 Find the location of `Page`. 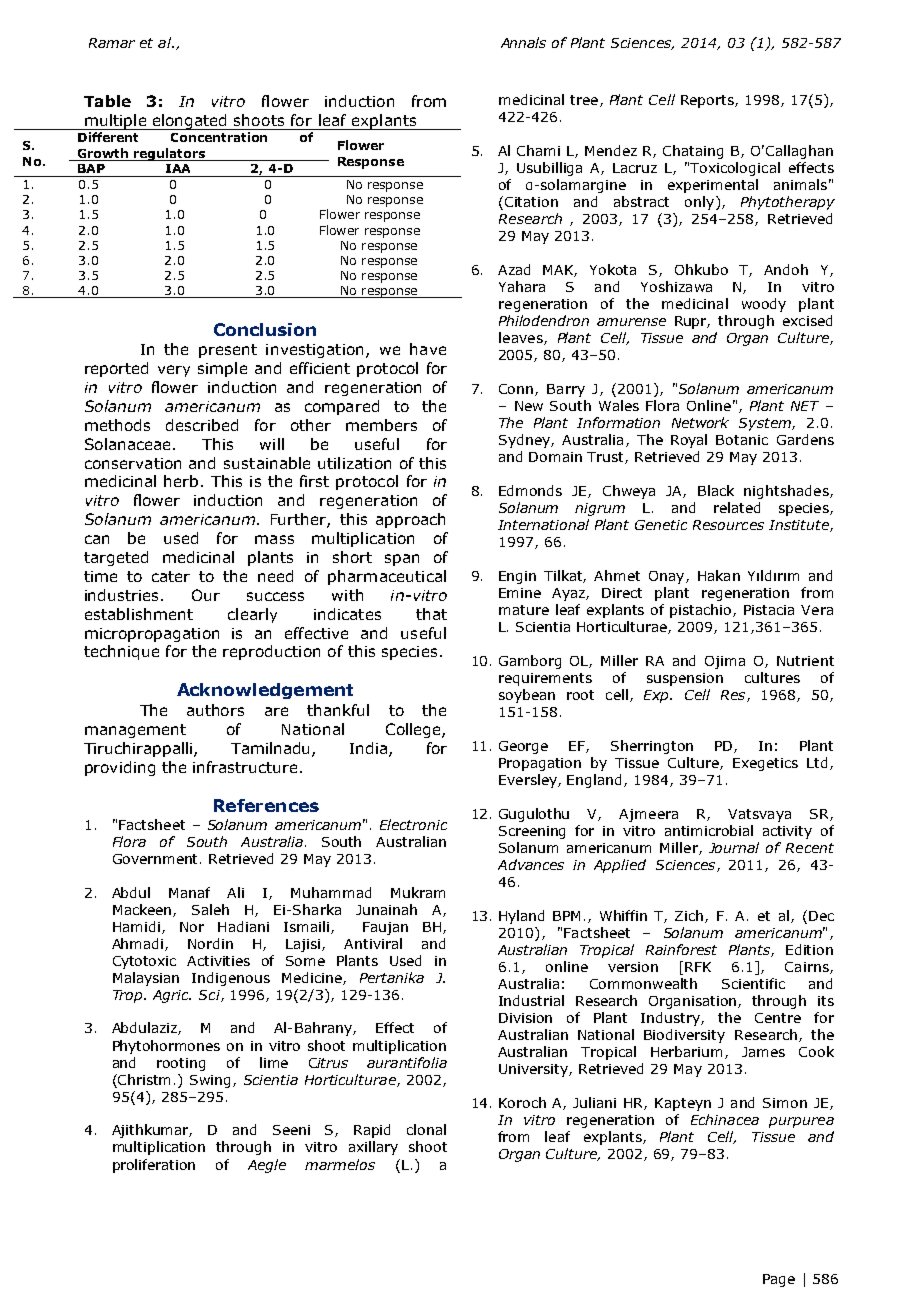

Page is located at coordinates (779, 1280).
